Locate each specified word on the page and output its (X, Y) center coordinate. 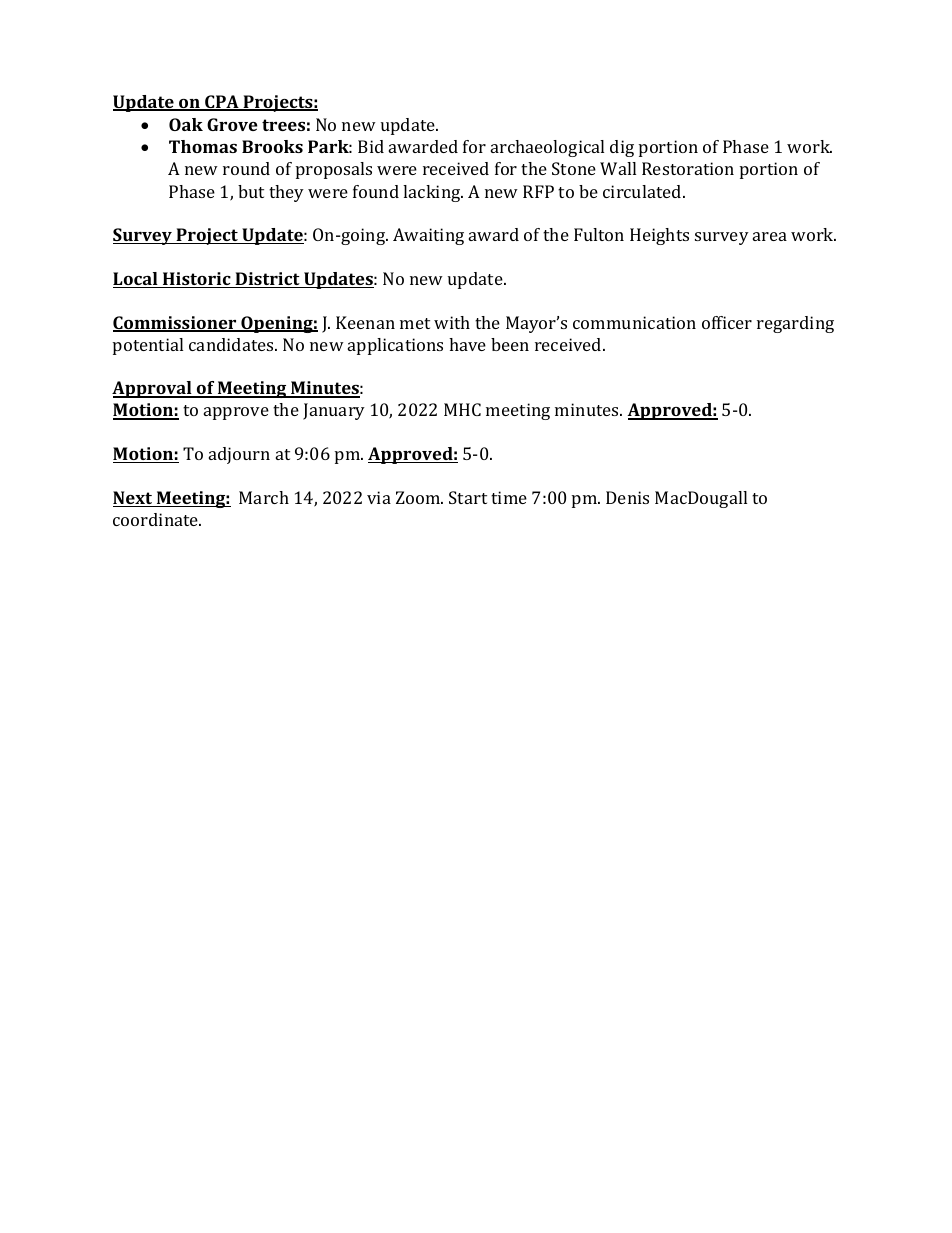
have (467, 344)
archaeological (547, 148)
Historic (197, 280)
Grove (232, 124)
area (770, 236)
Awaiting (428, 236)
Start (468, 497)
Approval (153, 389)
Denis (627, 497)
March (264, 497)
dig (622, 148)
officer (727, 322)
